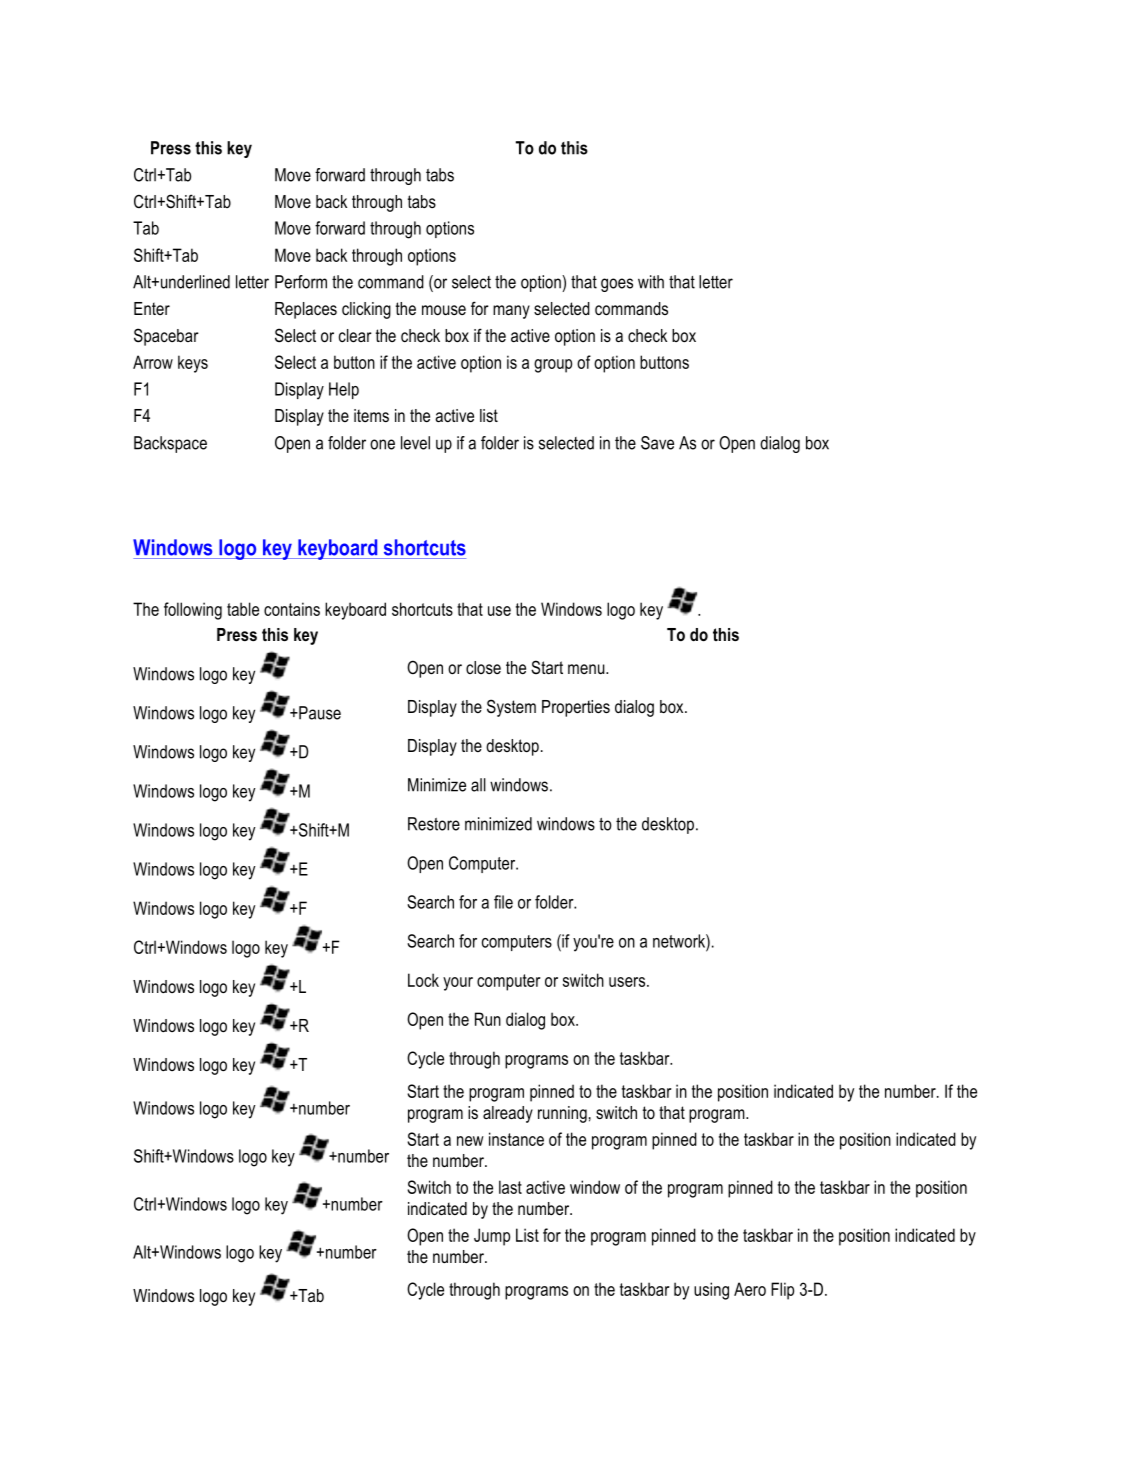 The width and height of the image is (1133, 1466). Describe the element at coordinates (711, 1291) in the image. I see `using` at that location.
